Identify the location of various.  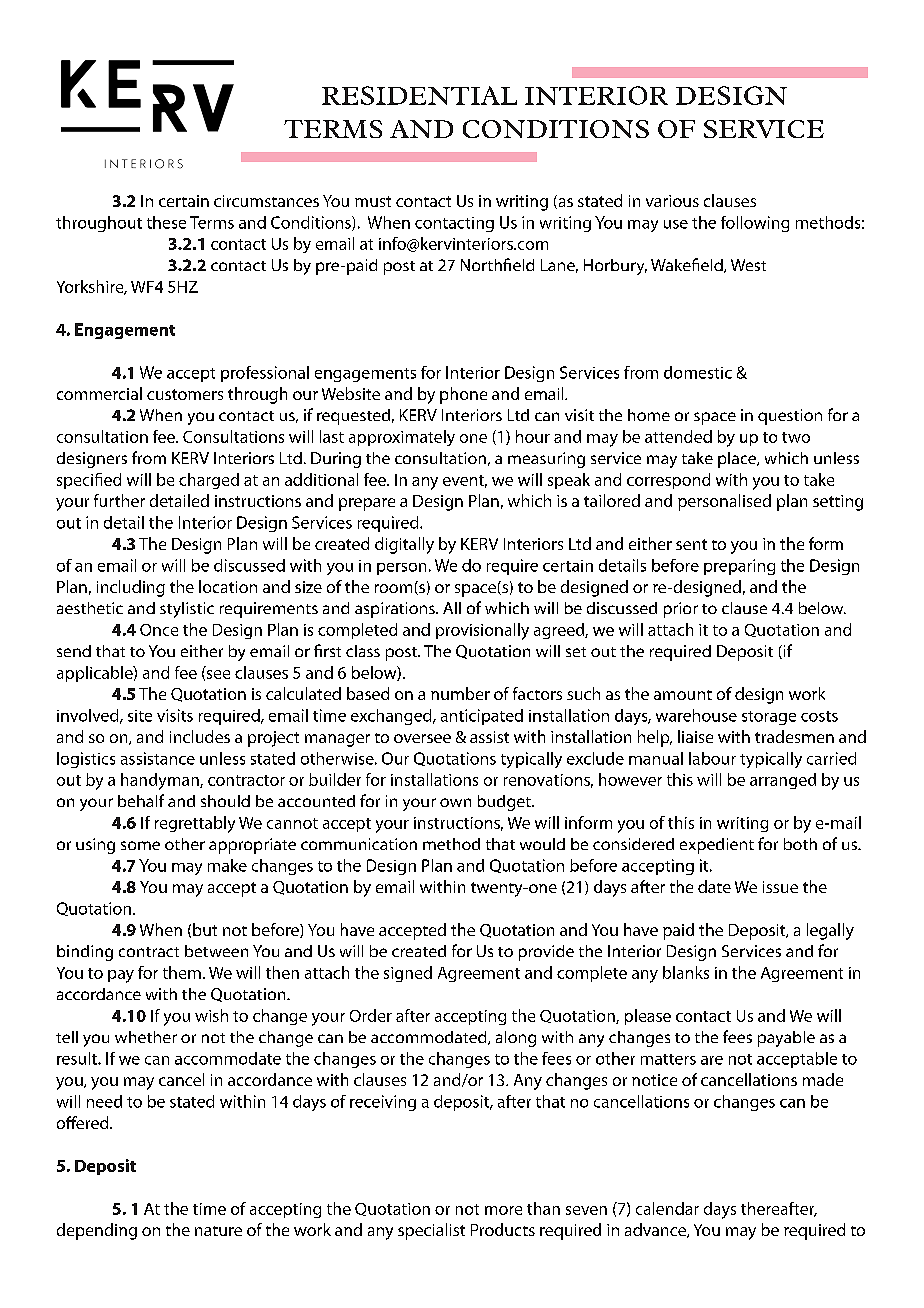
(672, 201).
